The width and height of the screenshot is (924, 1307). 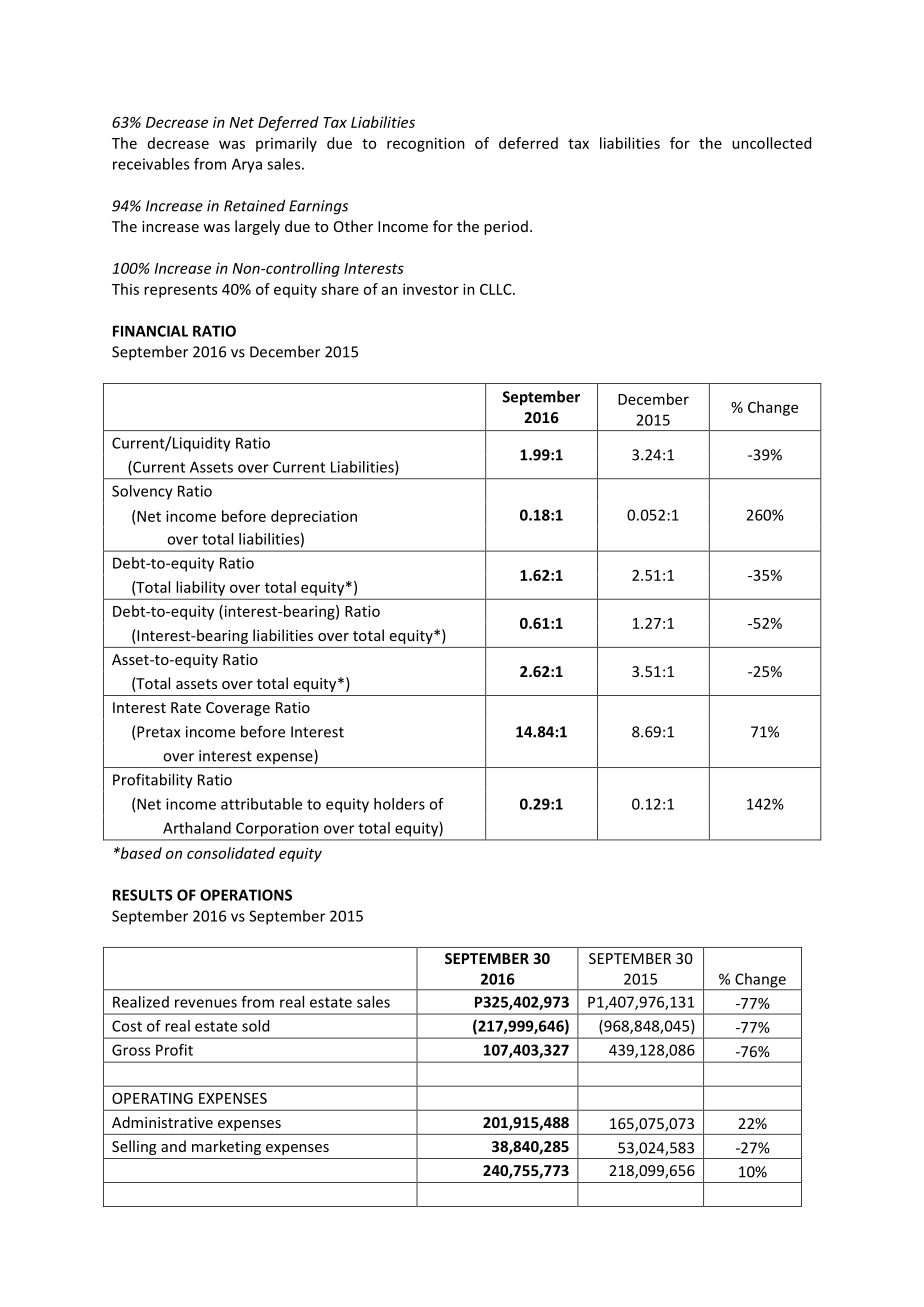 I want to click on liability, so click(x=201, y=588).
